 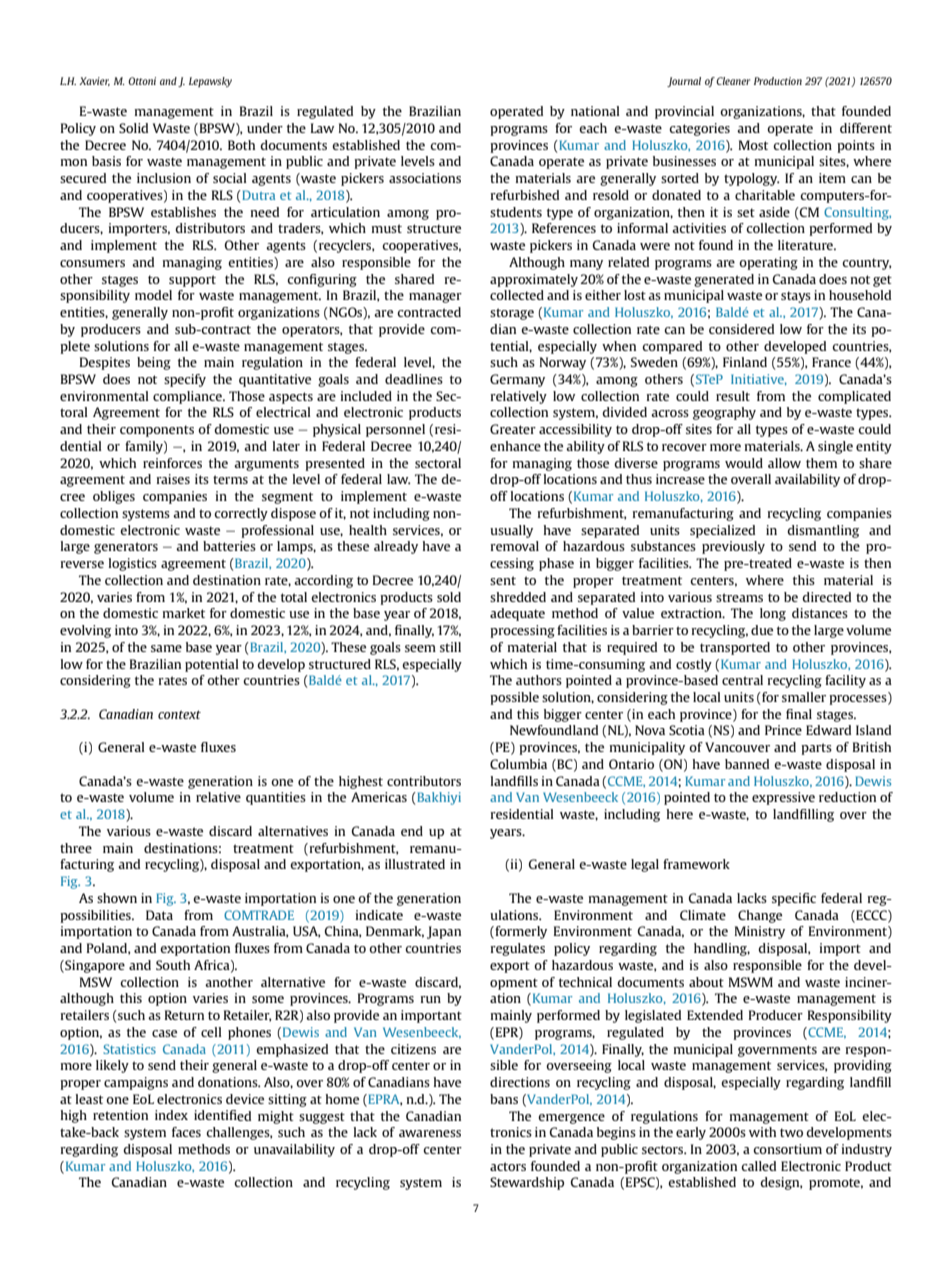 What do you see at coordinates (126, 548) in the document?
I see `generators` at bounding box center [126, 548].
